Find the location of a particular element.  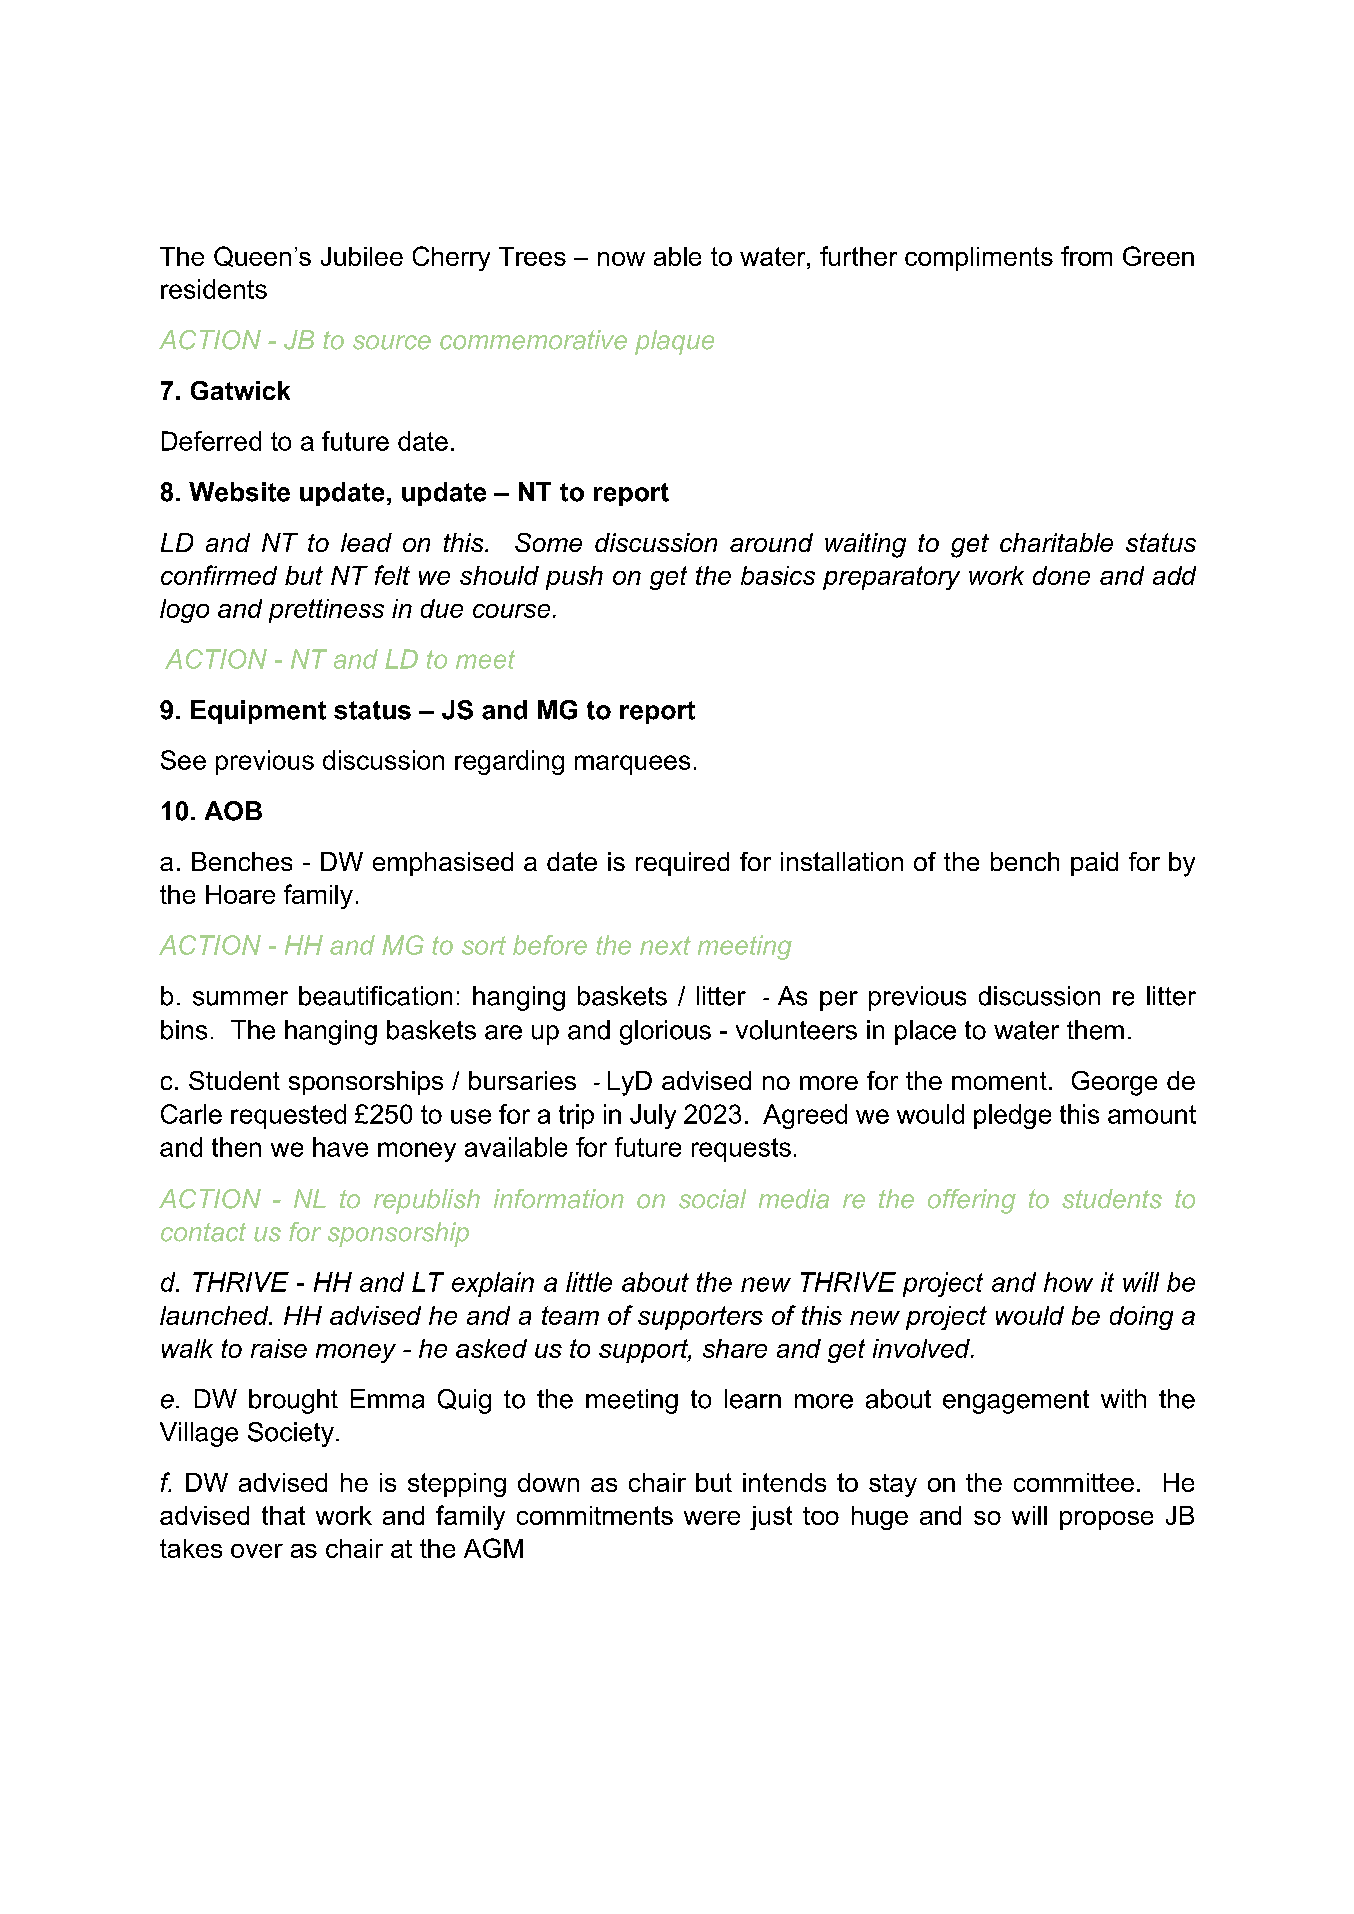

AOB is located at coordinates (233, 811).
